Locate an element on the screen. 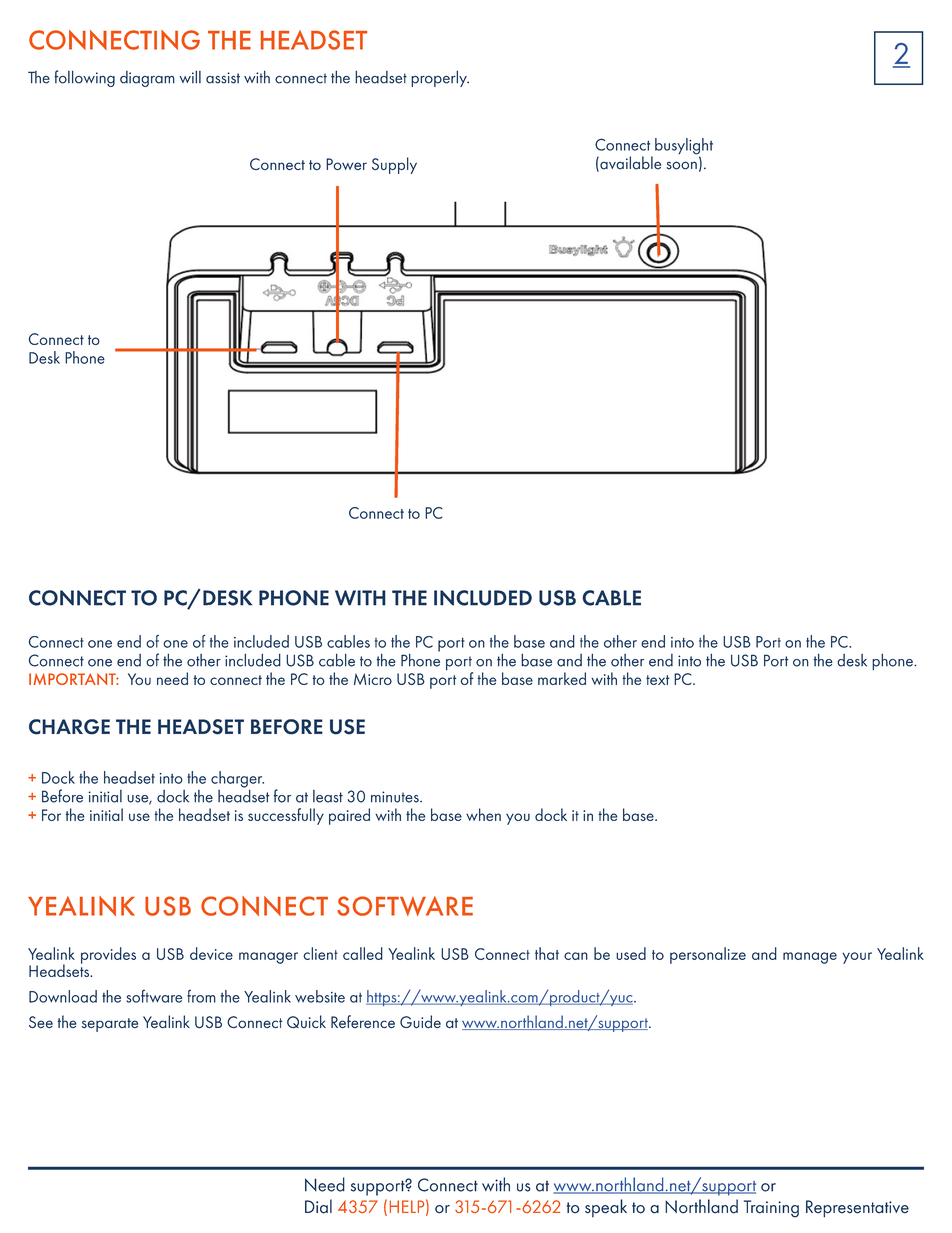 This screenshot has height=1233, width=952. soon is located at coordinates (681, 165).
